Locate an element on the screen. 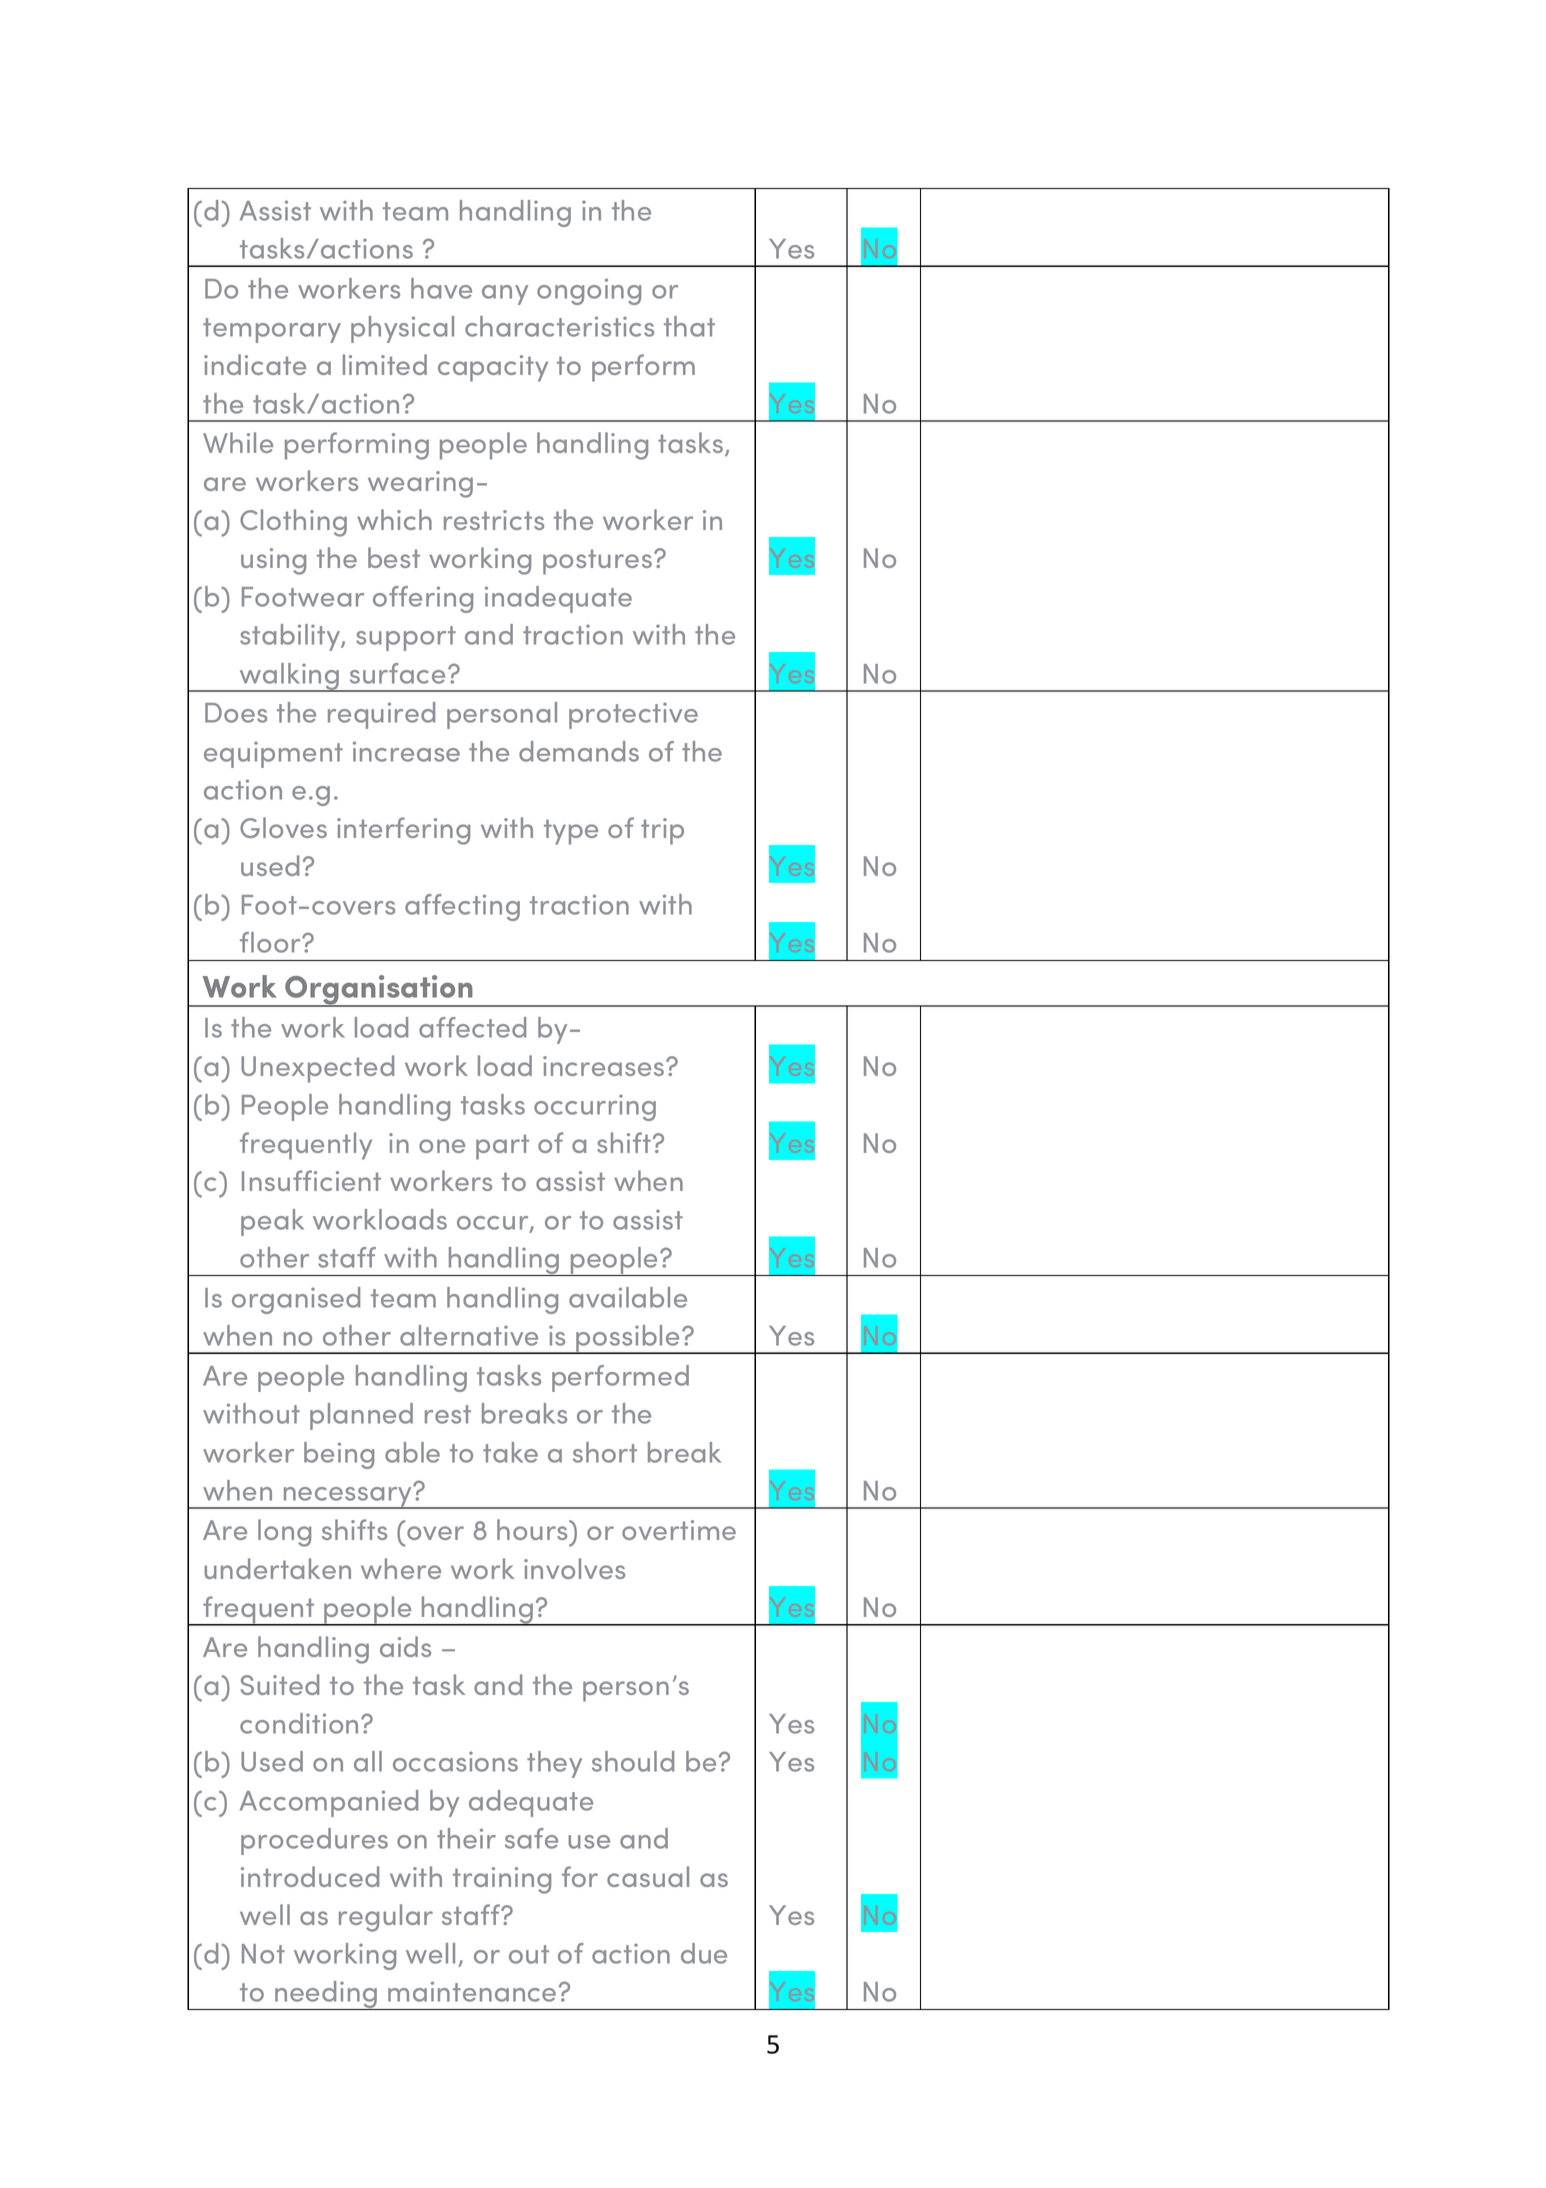 The width and height of the screenshot is (1546, 2188). Insufficient is located at coordinates (311, 1180).
